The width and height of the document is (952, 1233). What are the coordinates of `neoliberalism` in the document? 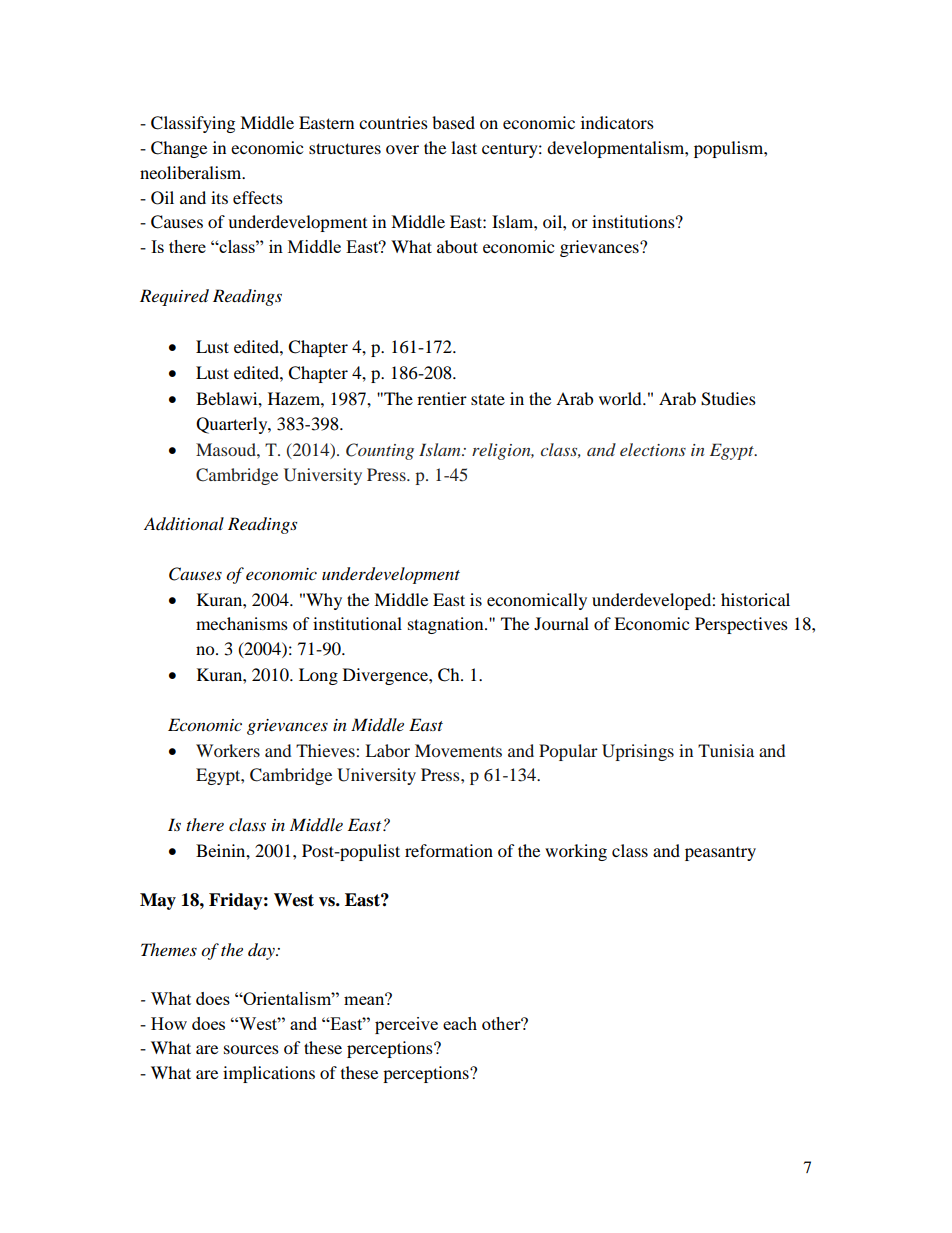 It's located at (192, 172).
